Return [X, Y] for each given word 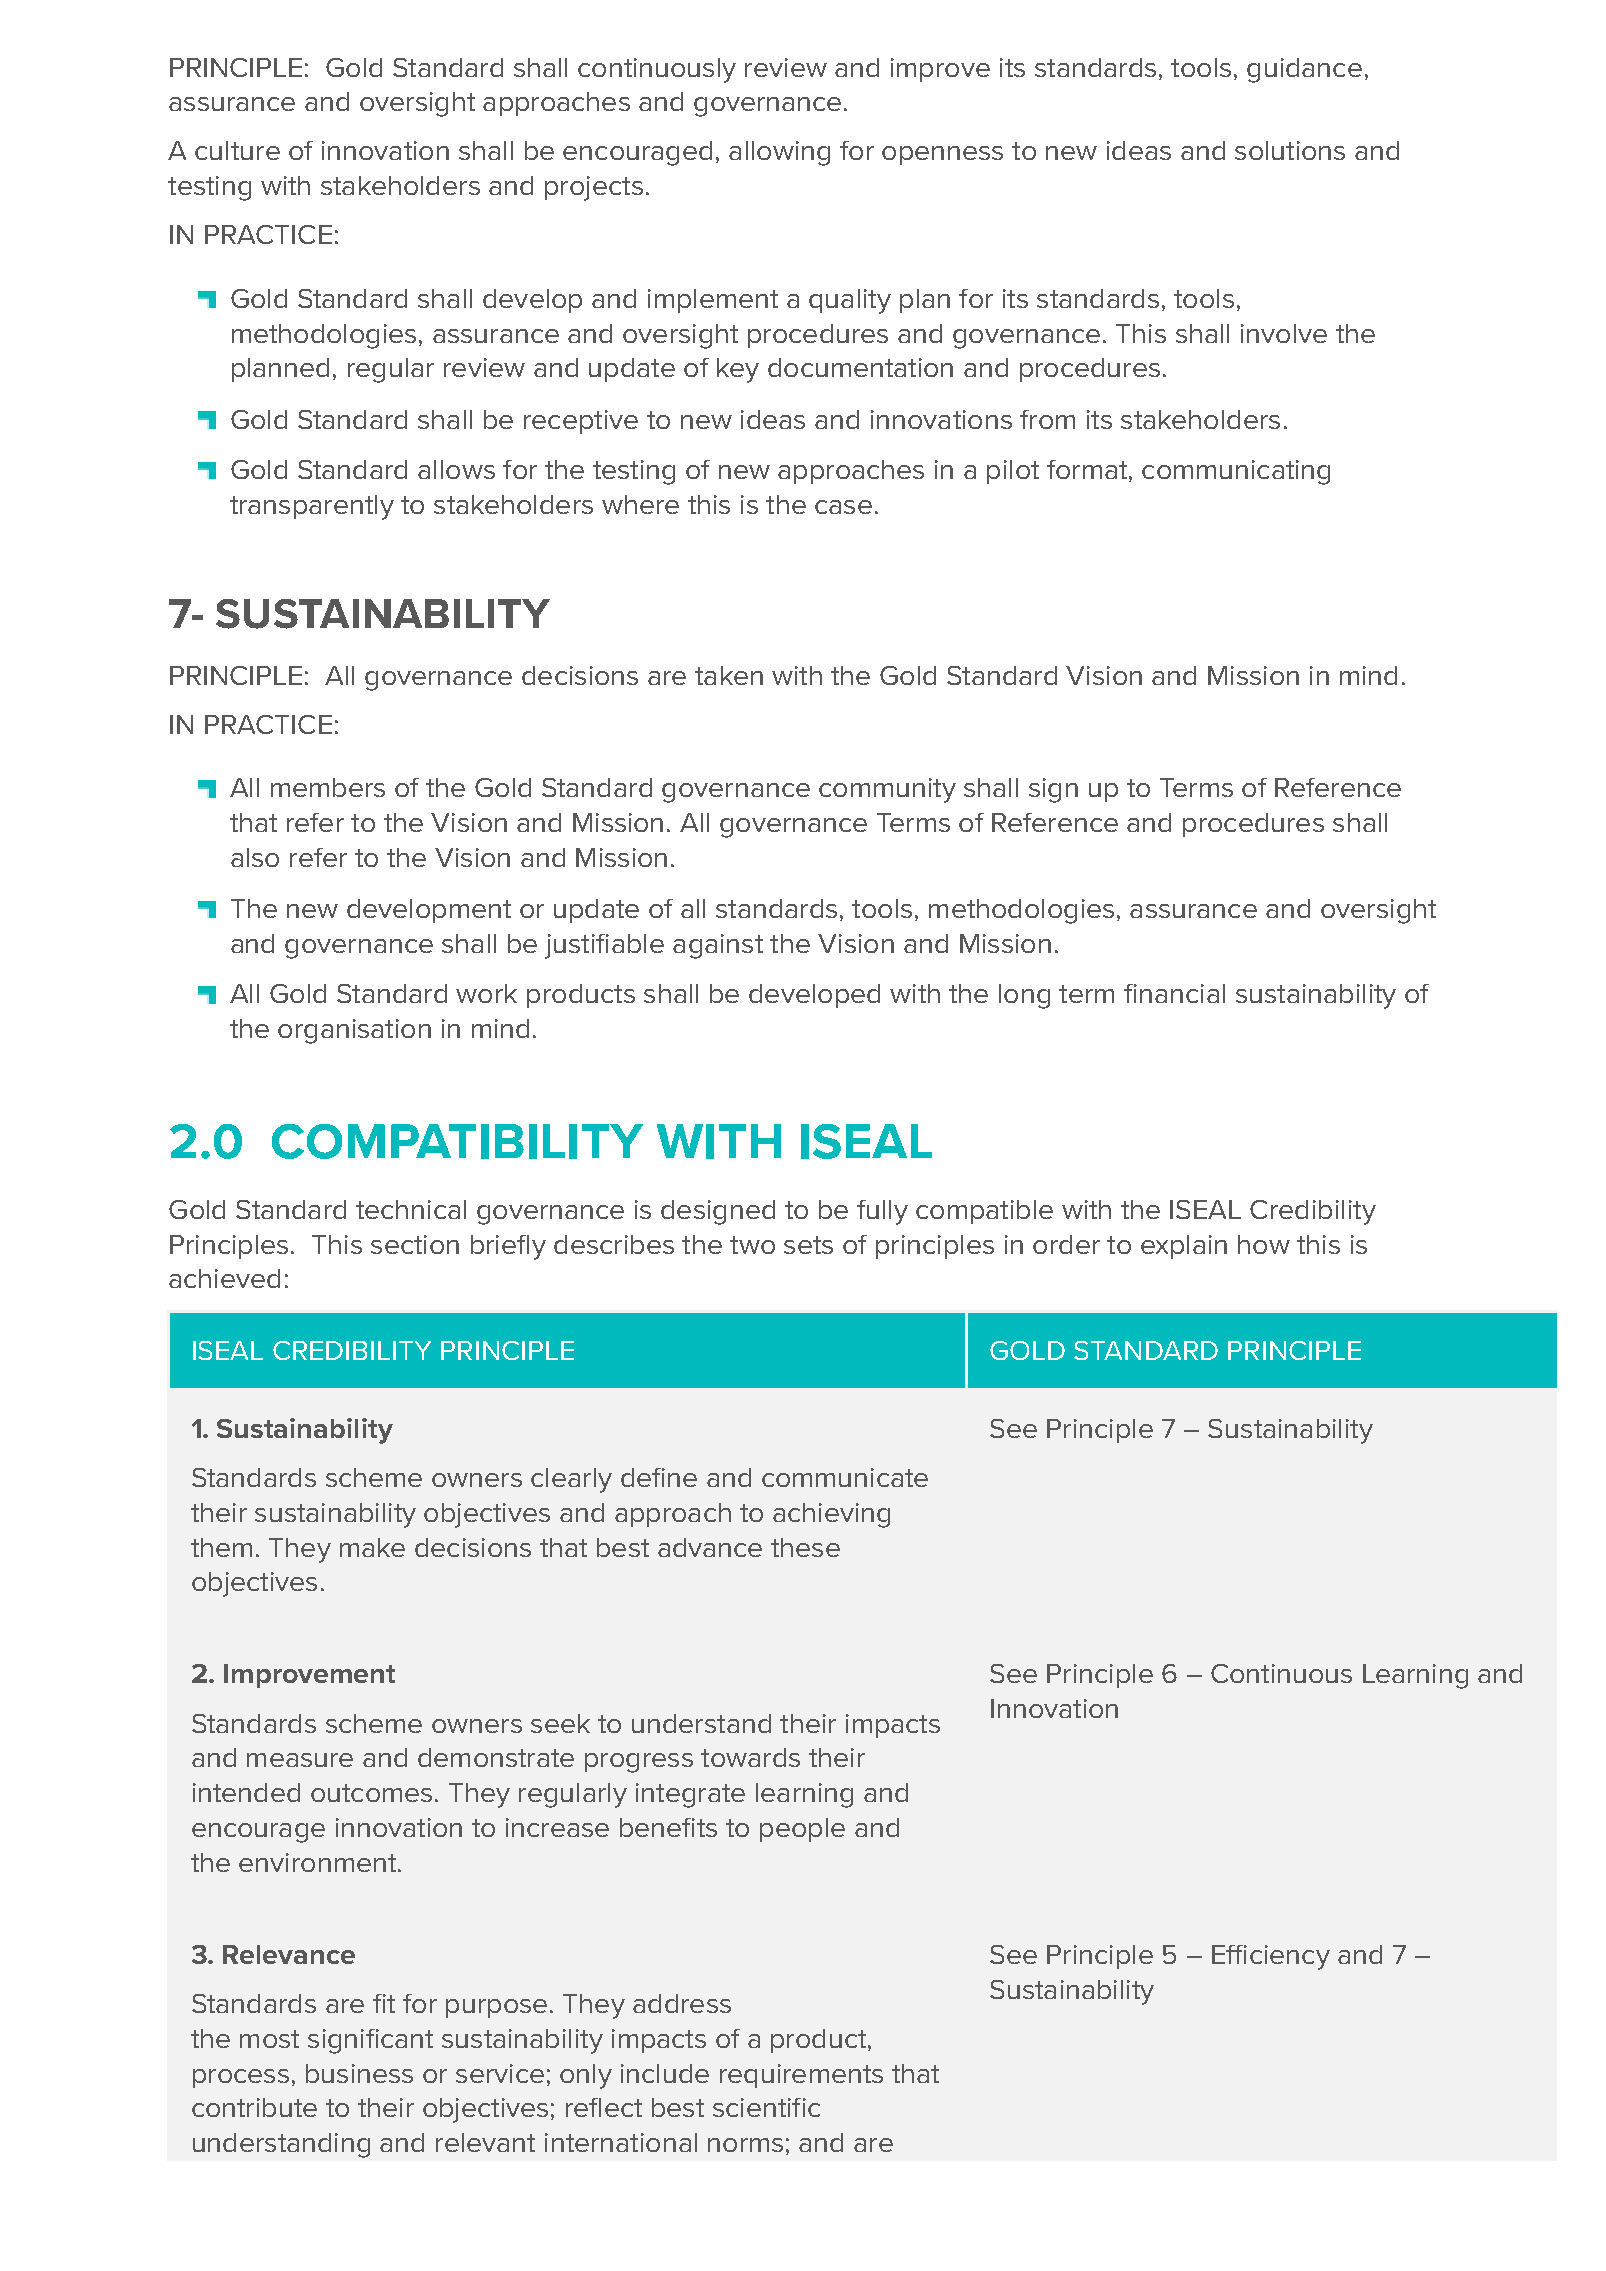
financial [1174, 993]
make [372, 1547]
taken [729, 675]
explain [1184, 1247]
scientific [766, 2107]
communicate [845, 1477]
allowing [779, 153]
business [359, 2073]
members [328, 787]
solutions [1290, 150]
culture [237, 150]
